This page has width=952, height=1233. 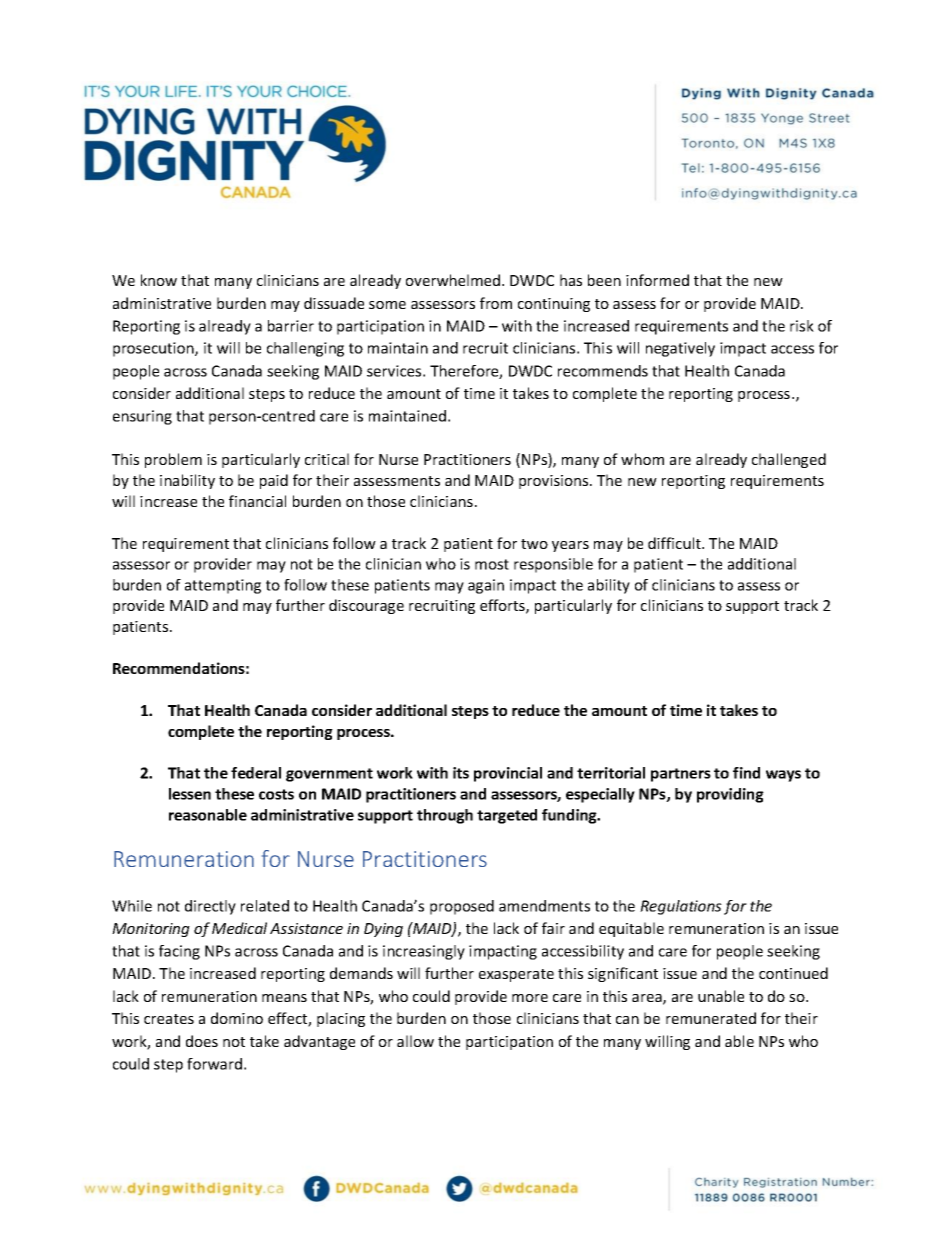 I want to click on attempting, so click(x=223, y=586).
